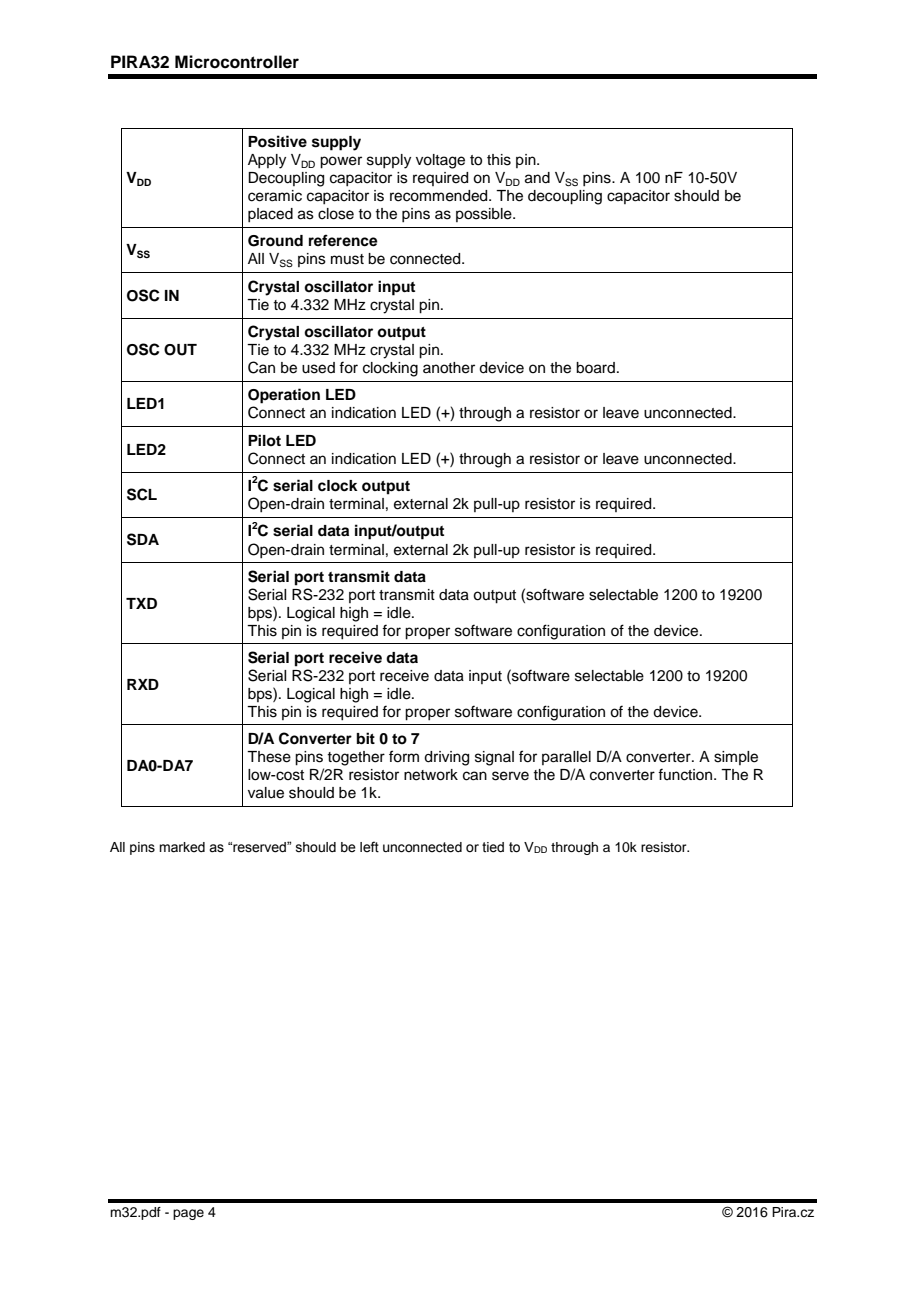 The width and height of the screenshot is (924, 1308). I want to click on tied, so click(493, 847).
